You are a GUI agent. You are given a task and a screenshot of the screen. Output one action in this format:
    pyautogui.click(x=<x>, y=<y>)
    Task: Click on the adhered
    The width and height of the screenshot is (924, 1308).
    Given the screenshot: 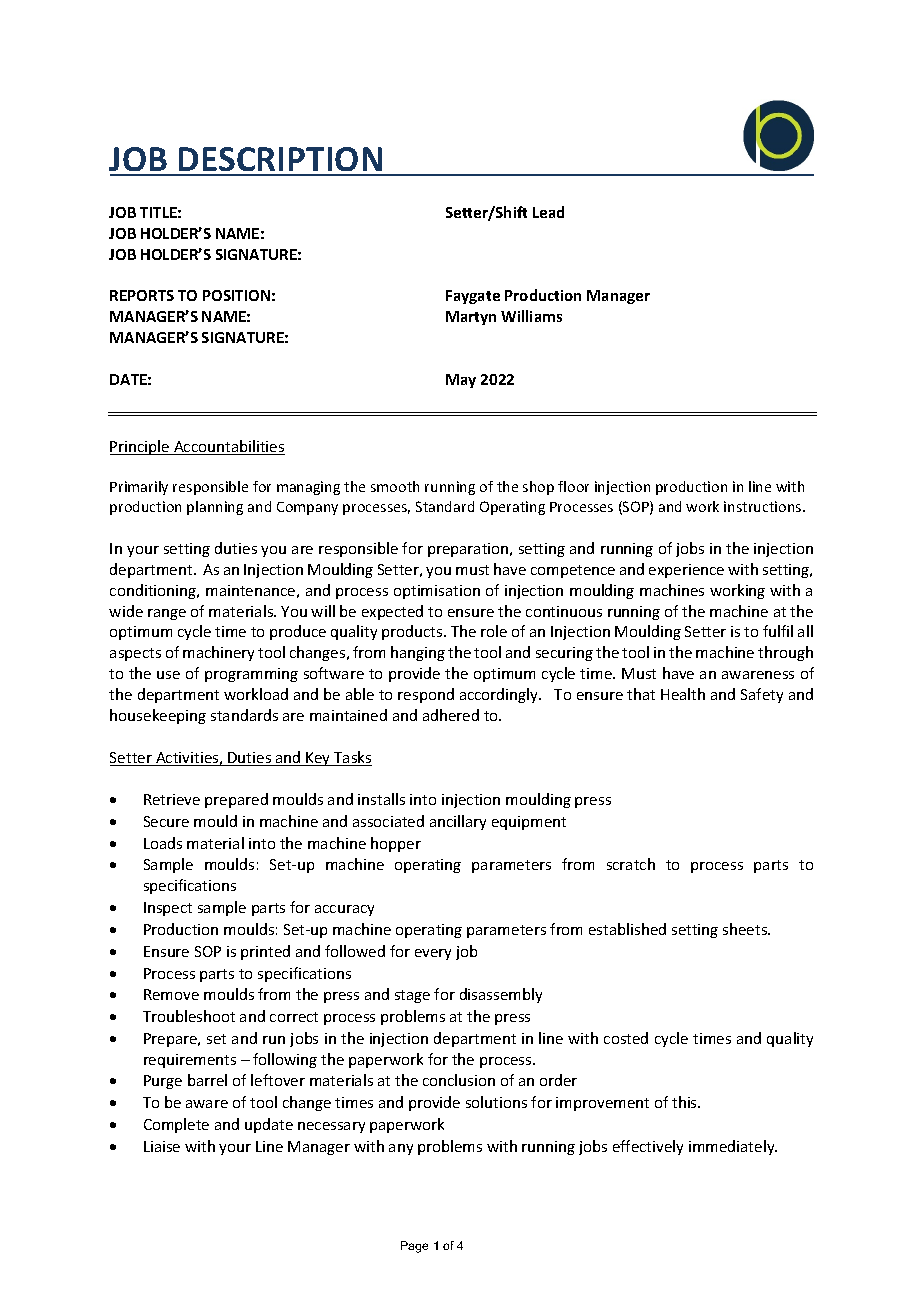 What is the action you would take?
    pyautogui.click(x=451, y=715)
